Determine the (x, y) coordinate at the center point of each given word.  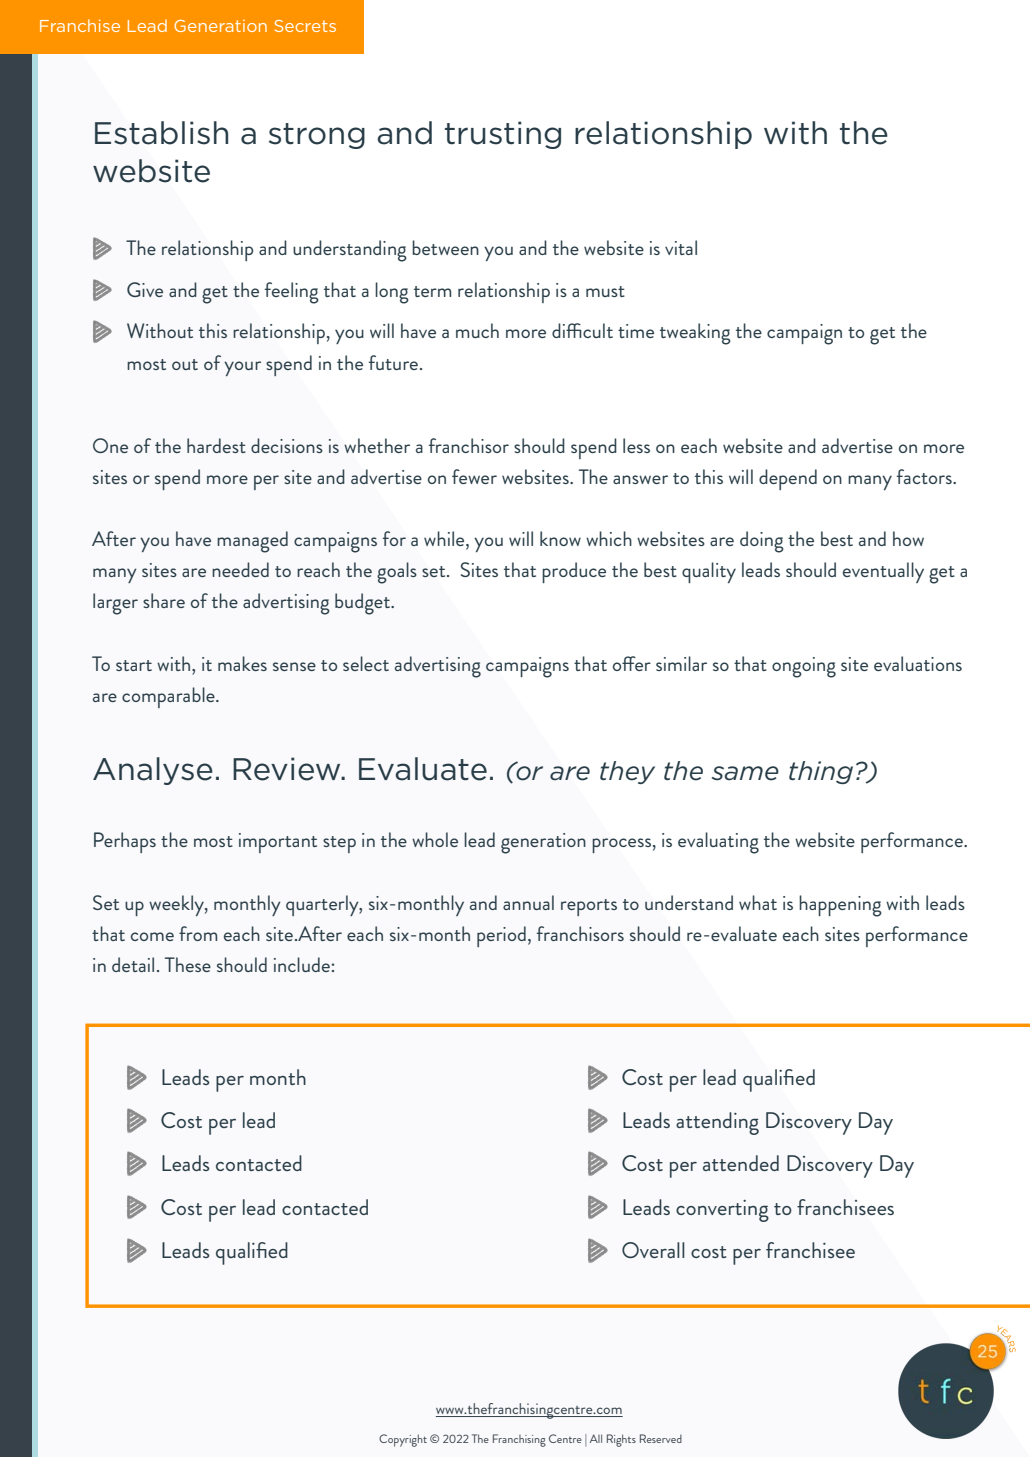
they (627, 772)
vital (681, 247)
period (501, 936)
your (242, 368)
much (477, 330)
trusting (503, 135)
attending (717, 1123)
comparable (169, 697)
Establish (161, 133)
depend (788, 479)
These (188, 964)
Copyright (403, 1440)
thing (821, 772)
